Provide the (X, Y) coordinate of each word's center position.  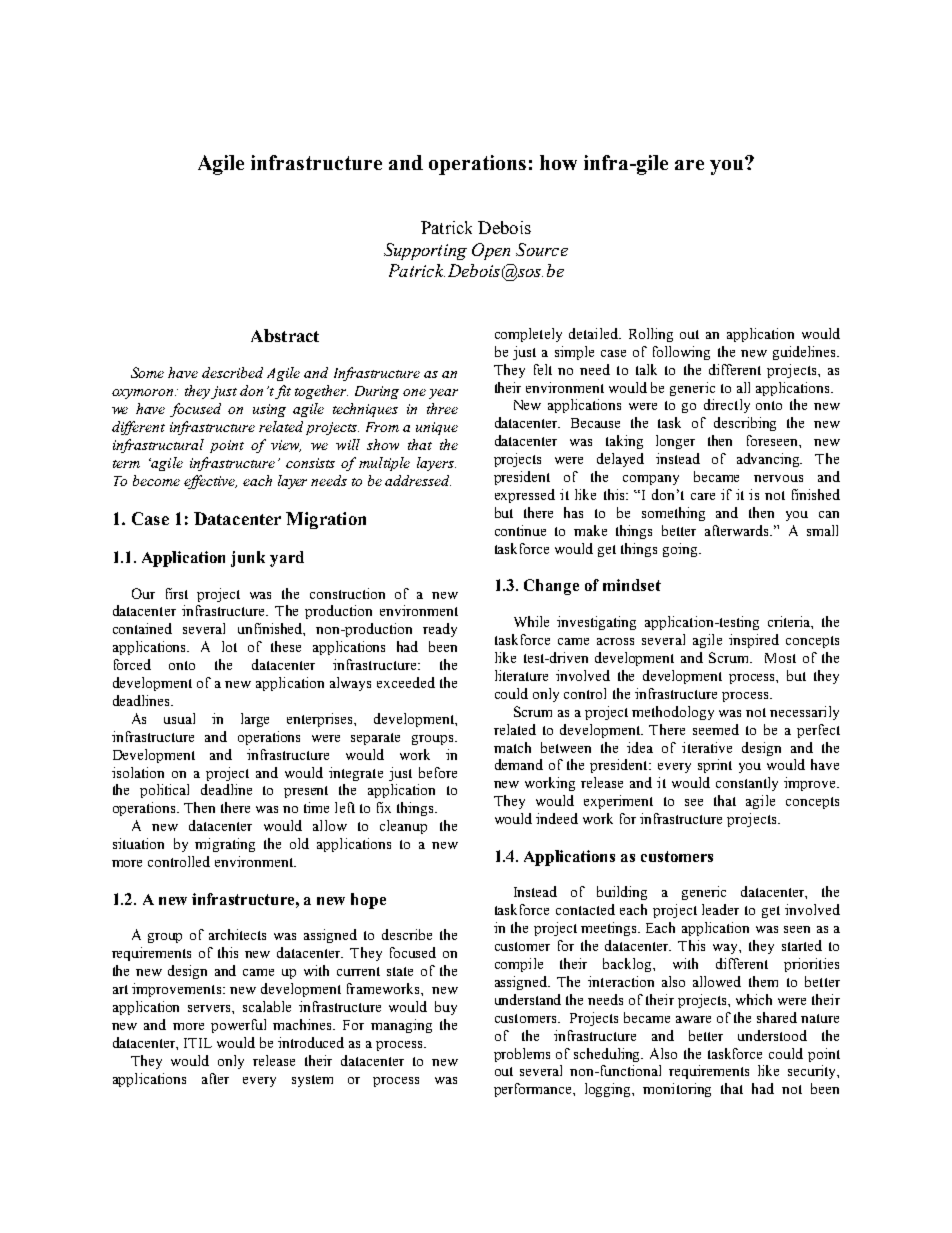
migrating (225, 845)
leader (720, 909)
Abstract (285, 335)
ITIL (198, 1043)
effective (210, 482)
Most (780, 658)
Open (491, 251)
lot (229, 646)
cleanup (403, 827)
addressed (418, 480)
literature (521, 675)
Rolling (651, 335)
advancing (769, 460)
